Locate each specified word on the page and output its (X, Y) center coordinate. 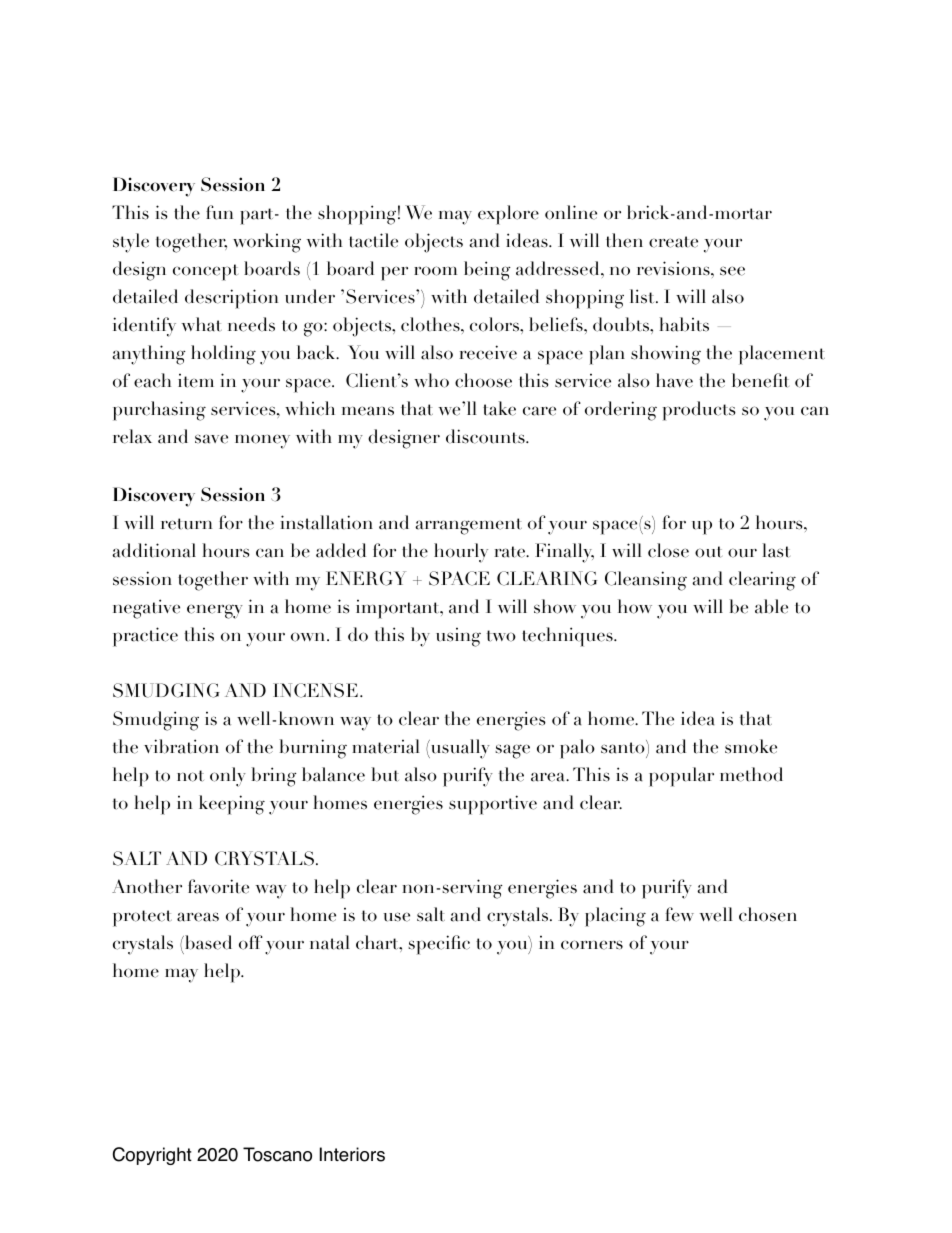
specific (439, 945)
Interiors (352, 1154)
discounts (486, 436)
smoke (751, 746)
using (458, 637)
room (435, 271)
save (211, 439)
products (699, 411)
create (673, 242)
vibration (181, 746)
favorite (218, 886)
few (679, 914)
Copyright (152, 1156)
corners (592, 945)
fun (219, 212)
